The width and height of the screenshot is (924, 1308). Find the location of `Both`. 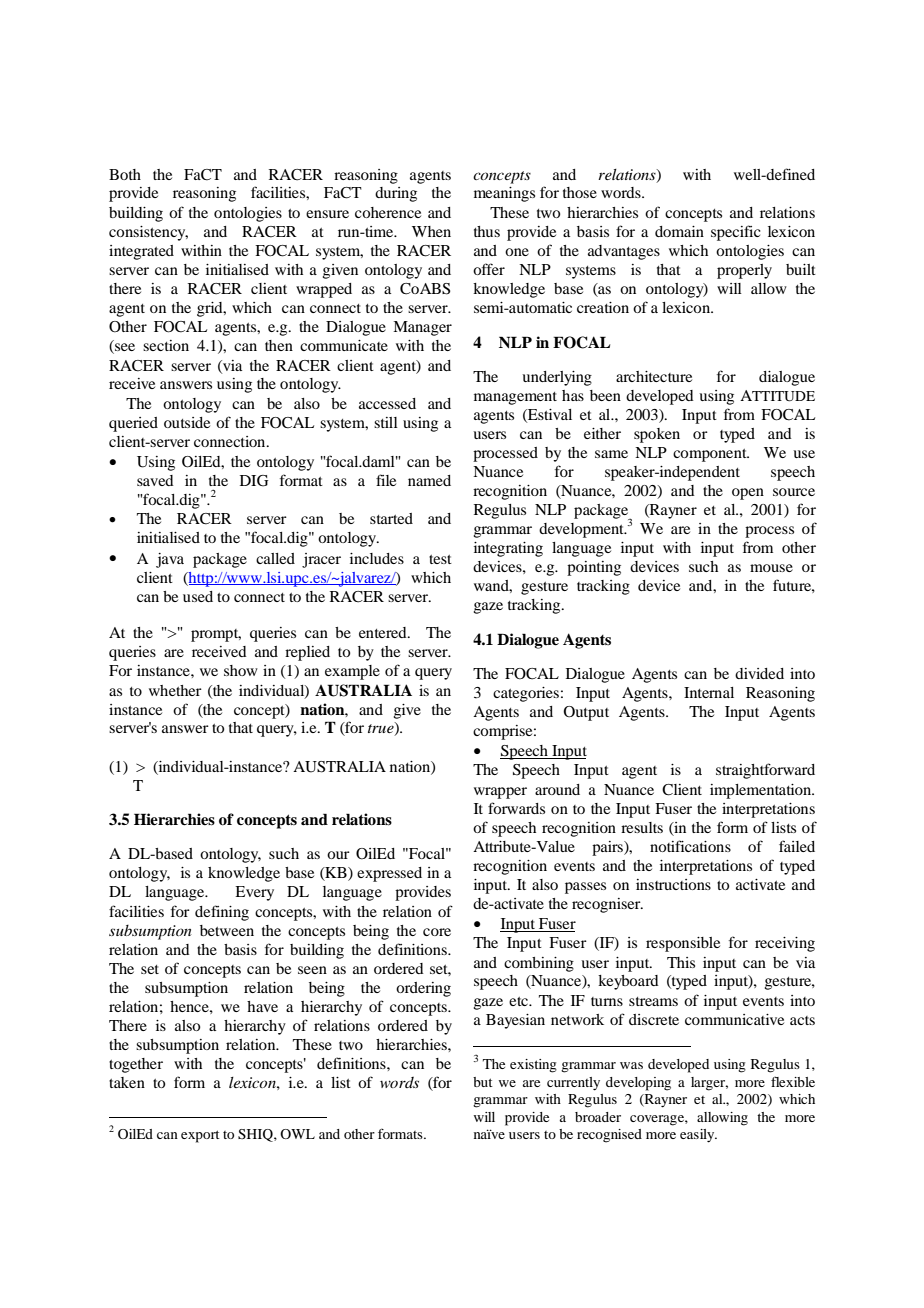

Both is located at coordinates (125, 174).
